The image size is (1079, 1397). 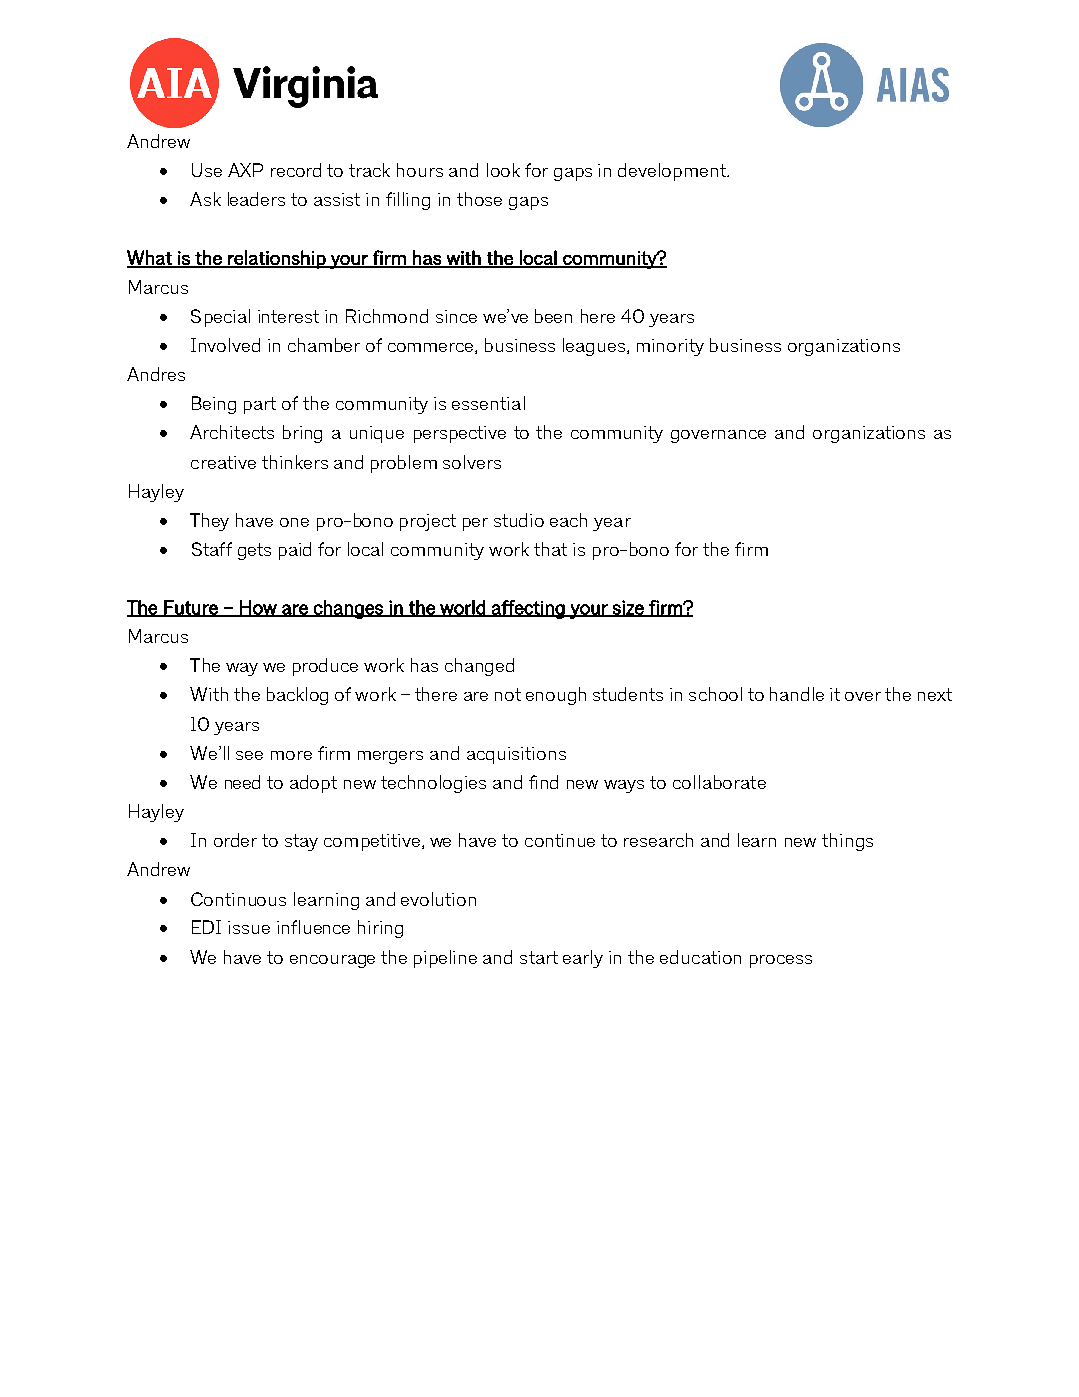 What do you see at coordinates (249, 755) in the screenshot?
I see `see` at bounding box center [249, 755].
